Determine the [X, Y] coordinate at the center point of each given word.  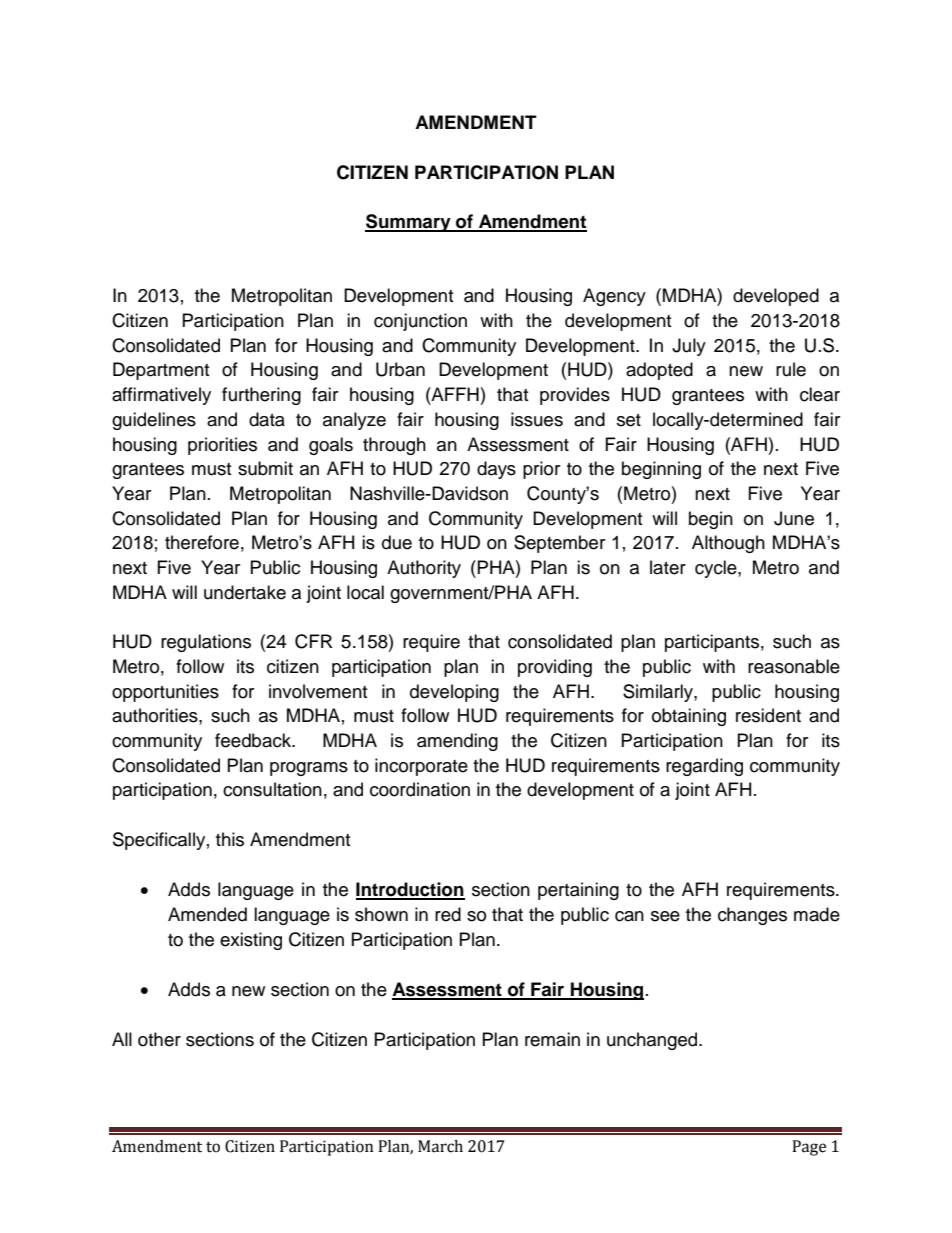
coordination [420, 789]
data [267, 419]
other [159, 1039]
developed [776, 297]
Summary [409, 223]
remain [552, 1039]
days [496, 470]
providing [555, 668]
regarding [704, 767]
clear [820, 394]
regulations [206, 643]
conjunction [420, 322]
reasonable [794, 666]
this [230, 839]
